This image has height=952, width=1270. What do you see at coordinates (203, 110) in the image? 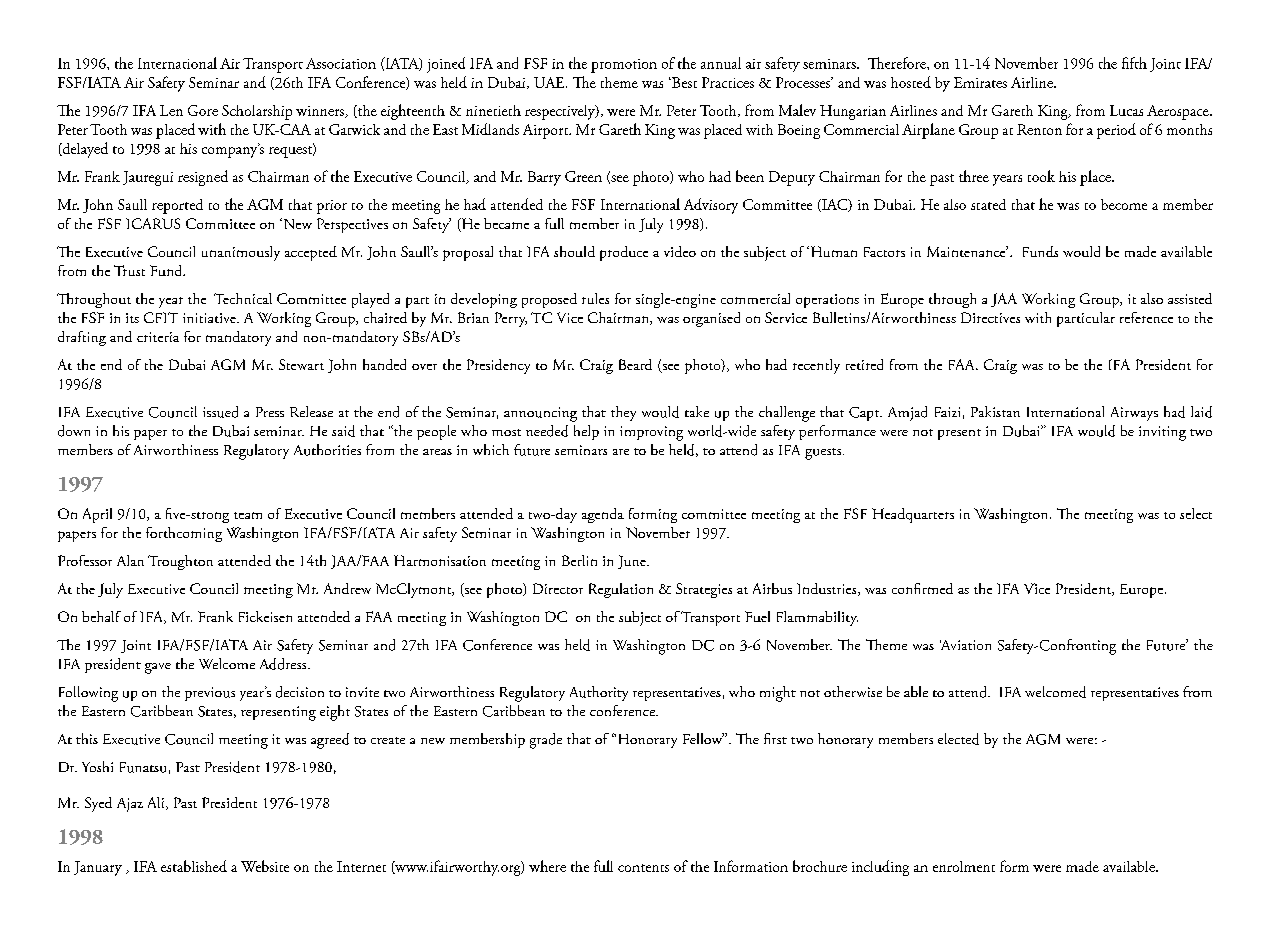
I see `Gore` at bounding box center [203, 110].
